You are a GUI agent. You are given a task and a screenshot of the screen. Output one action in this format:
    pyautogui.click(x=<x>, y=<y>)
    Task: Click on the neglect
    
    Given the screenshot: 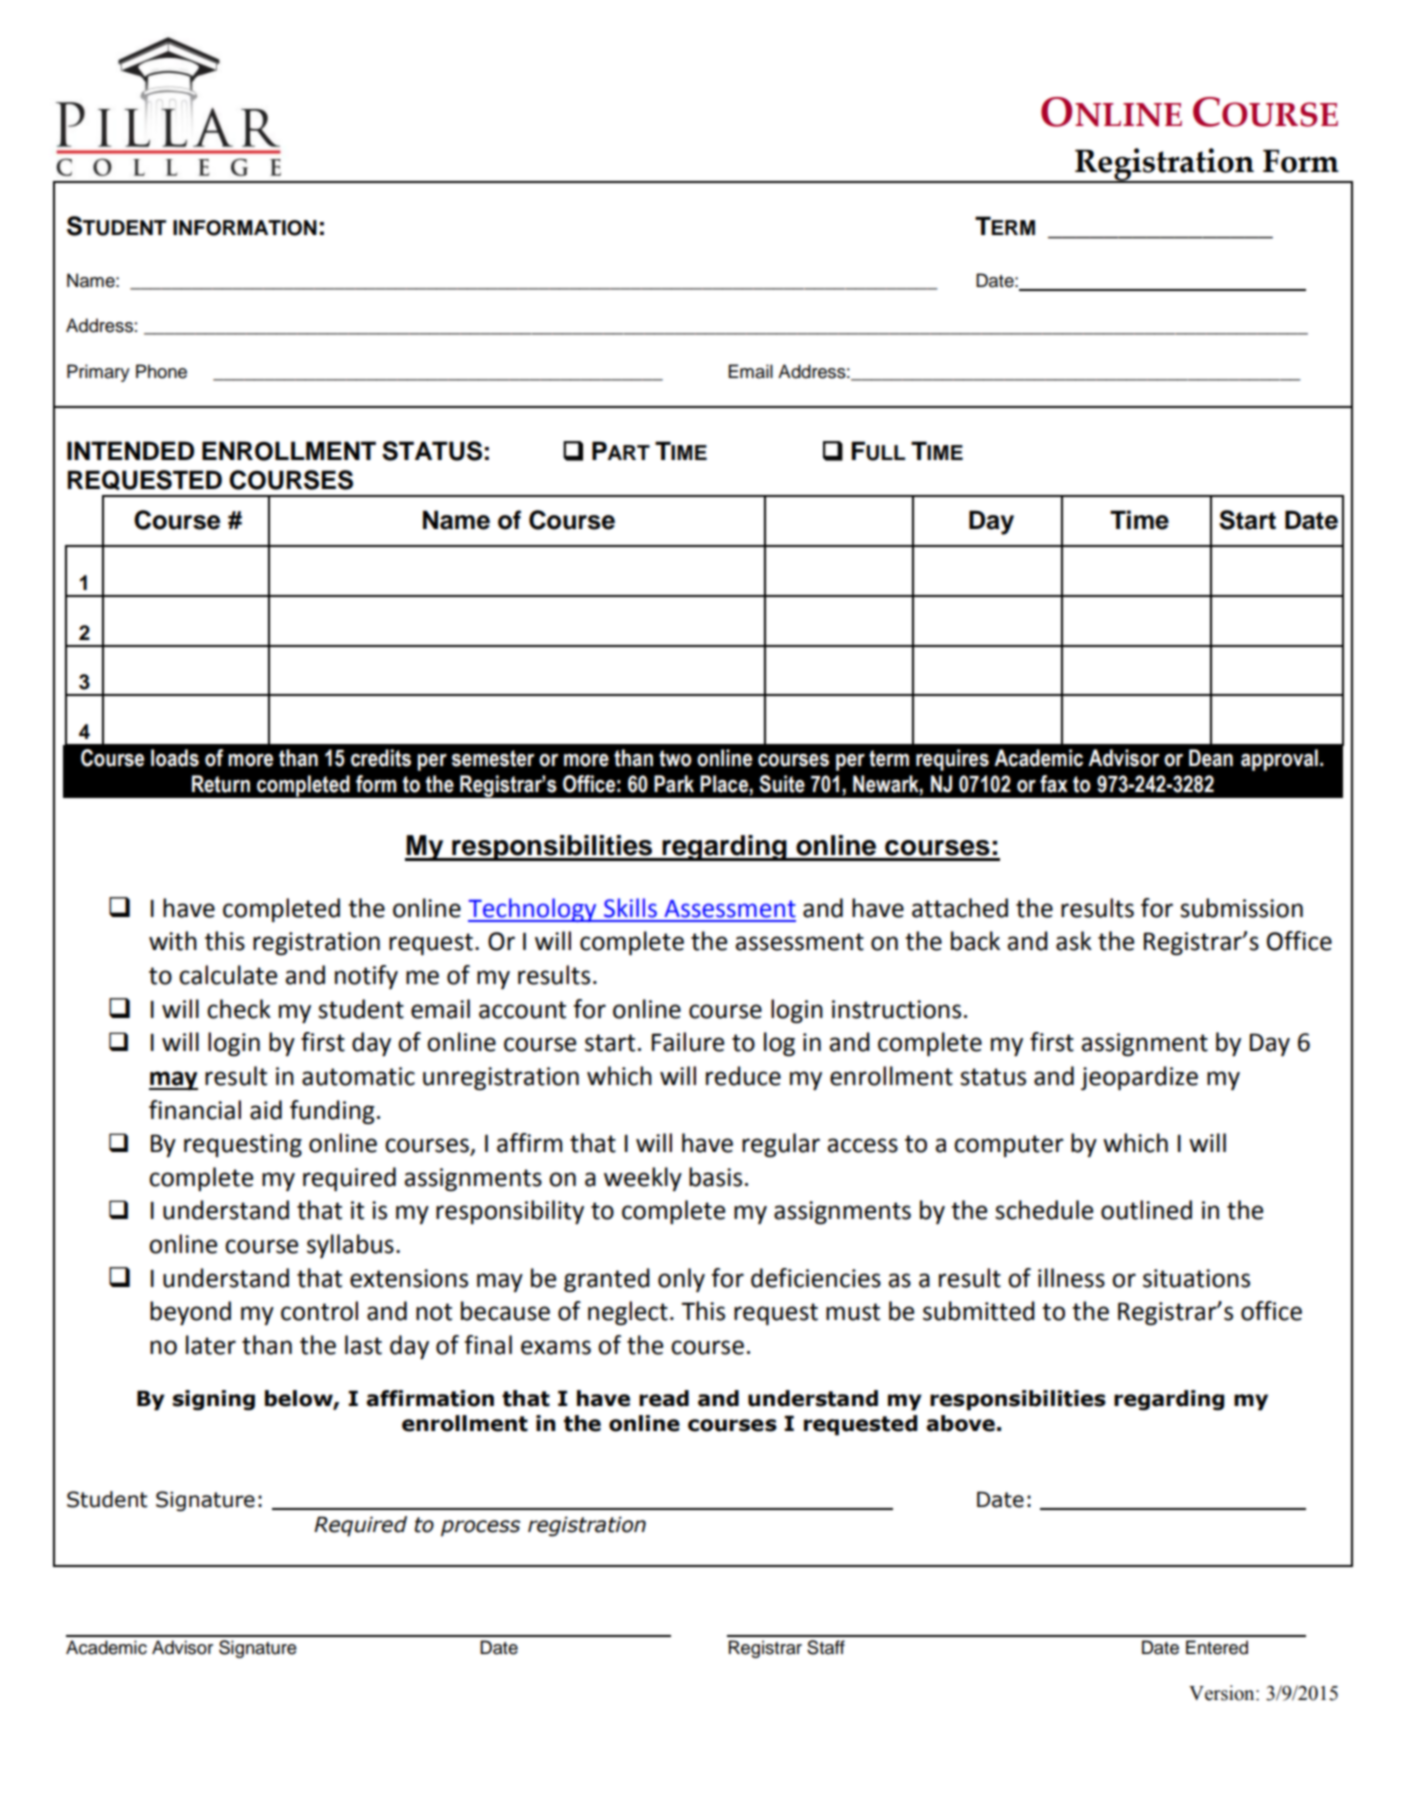 What is the action you would take?
    pyautogui.click(x=628, y=1313)
